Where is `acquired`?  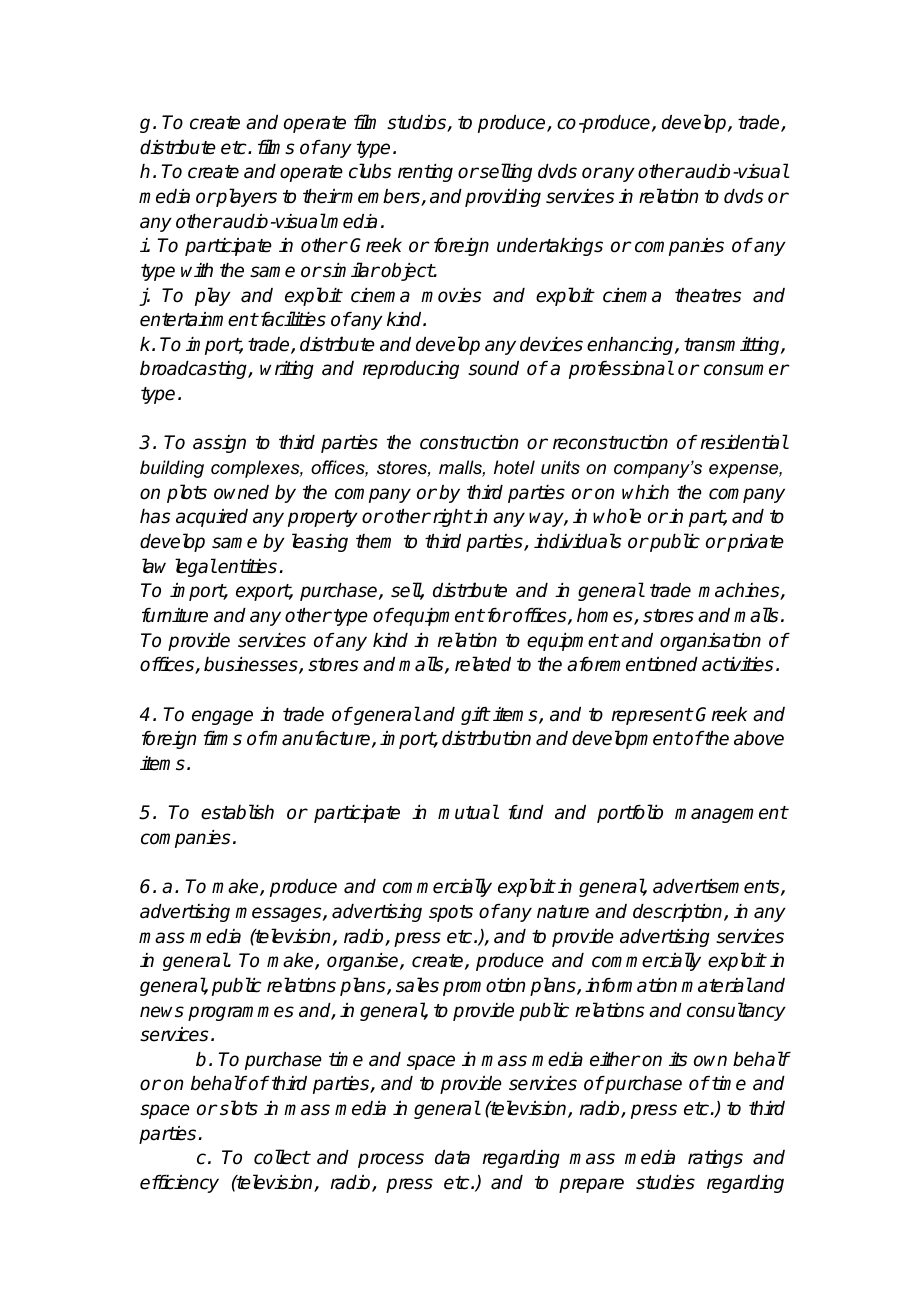 acquired is located at coordinates (212, 518).
